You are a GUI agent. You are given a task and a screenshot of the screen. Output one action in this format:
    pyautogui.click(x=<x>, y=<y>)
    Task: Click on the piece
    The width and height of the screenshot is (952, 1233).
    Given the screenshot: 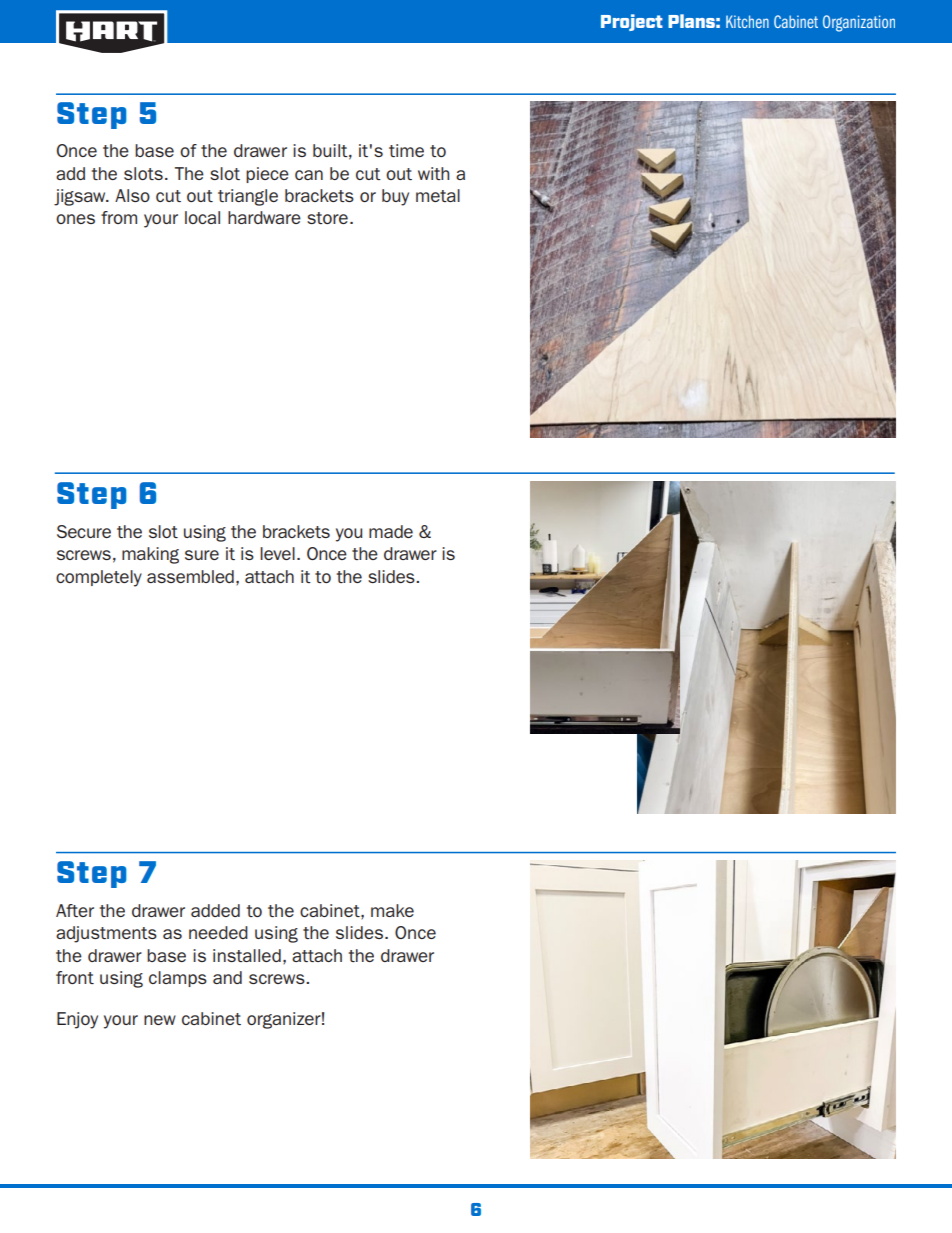 What is the action you would take?
    pyautogui.click(x=267, y=175)
